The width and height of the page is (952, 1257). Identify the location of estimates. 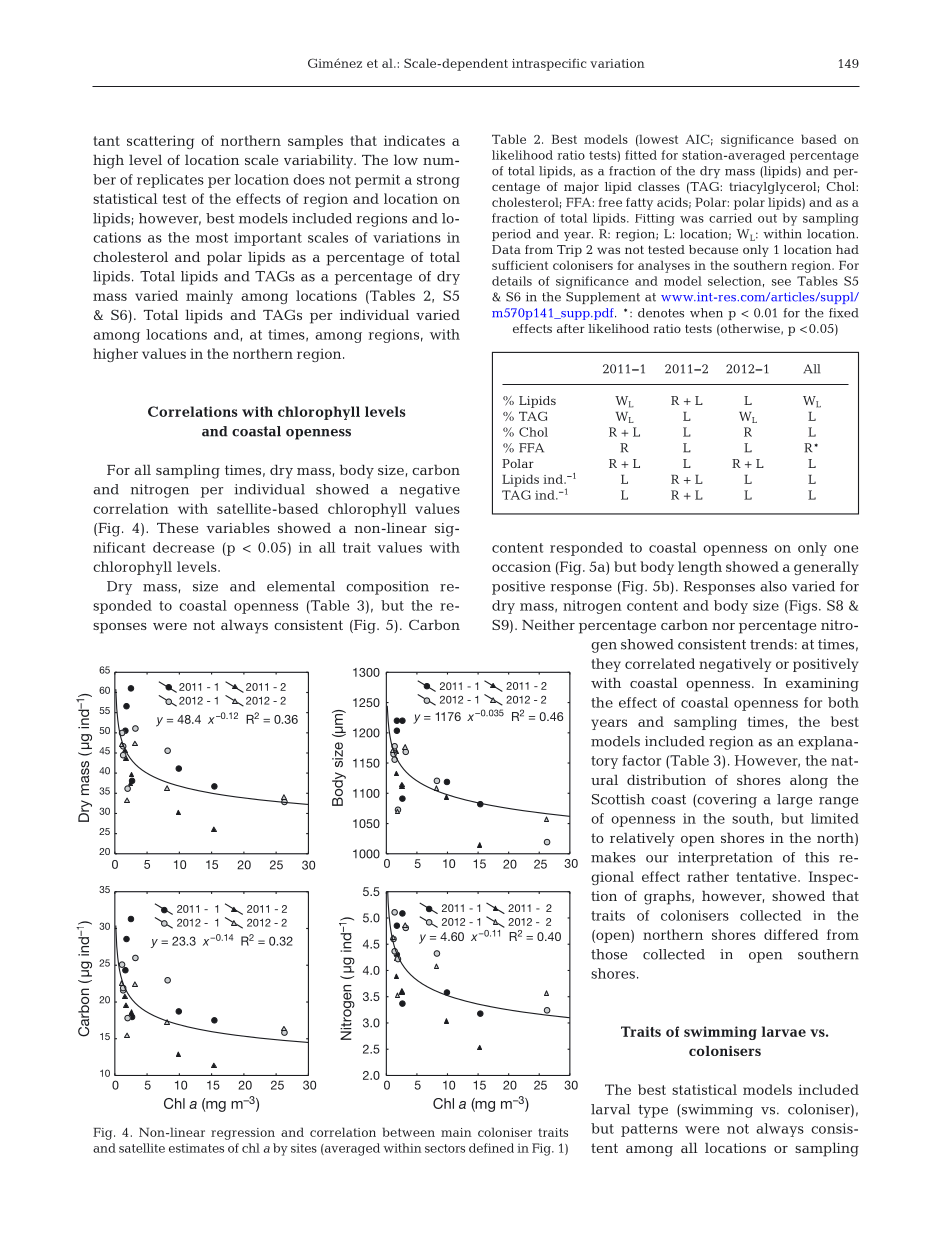
(196, 1148).
